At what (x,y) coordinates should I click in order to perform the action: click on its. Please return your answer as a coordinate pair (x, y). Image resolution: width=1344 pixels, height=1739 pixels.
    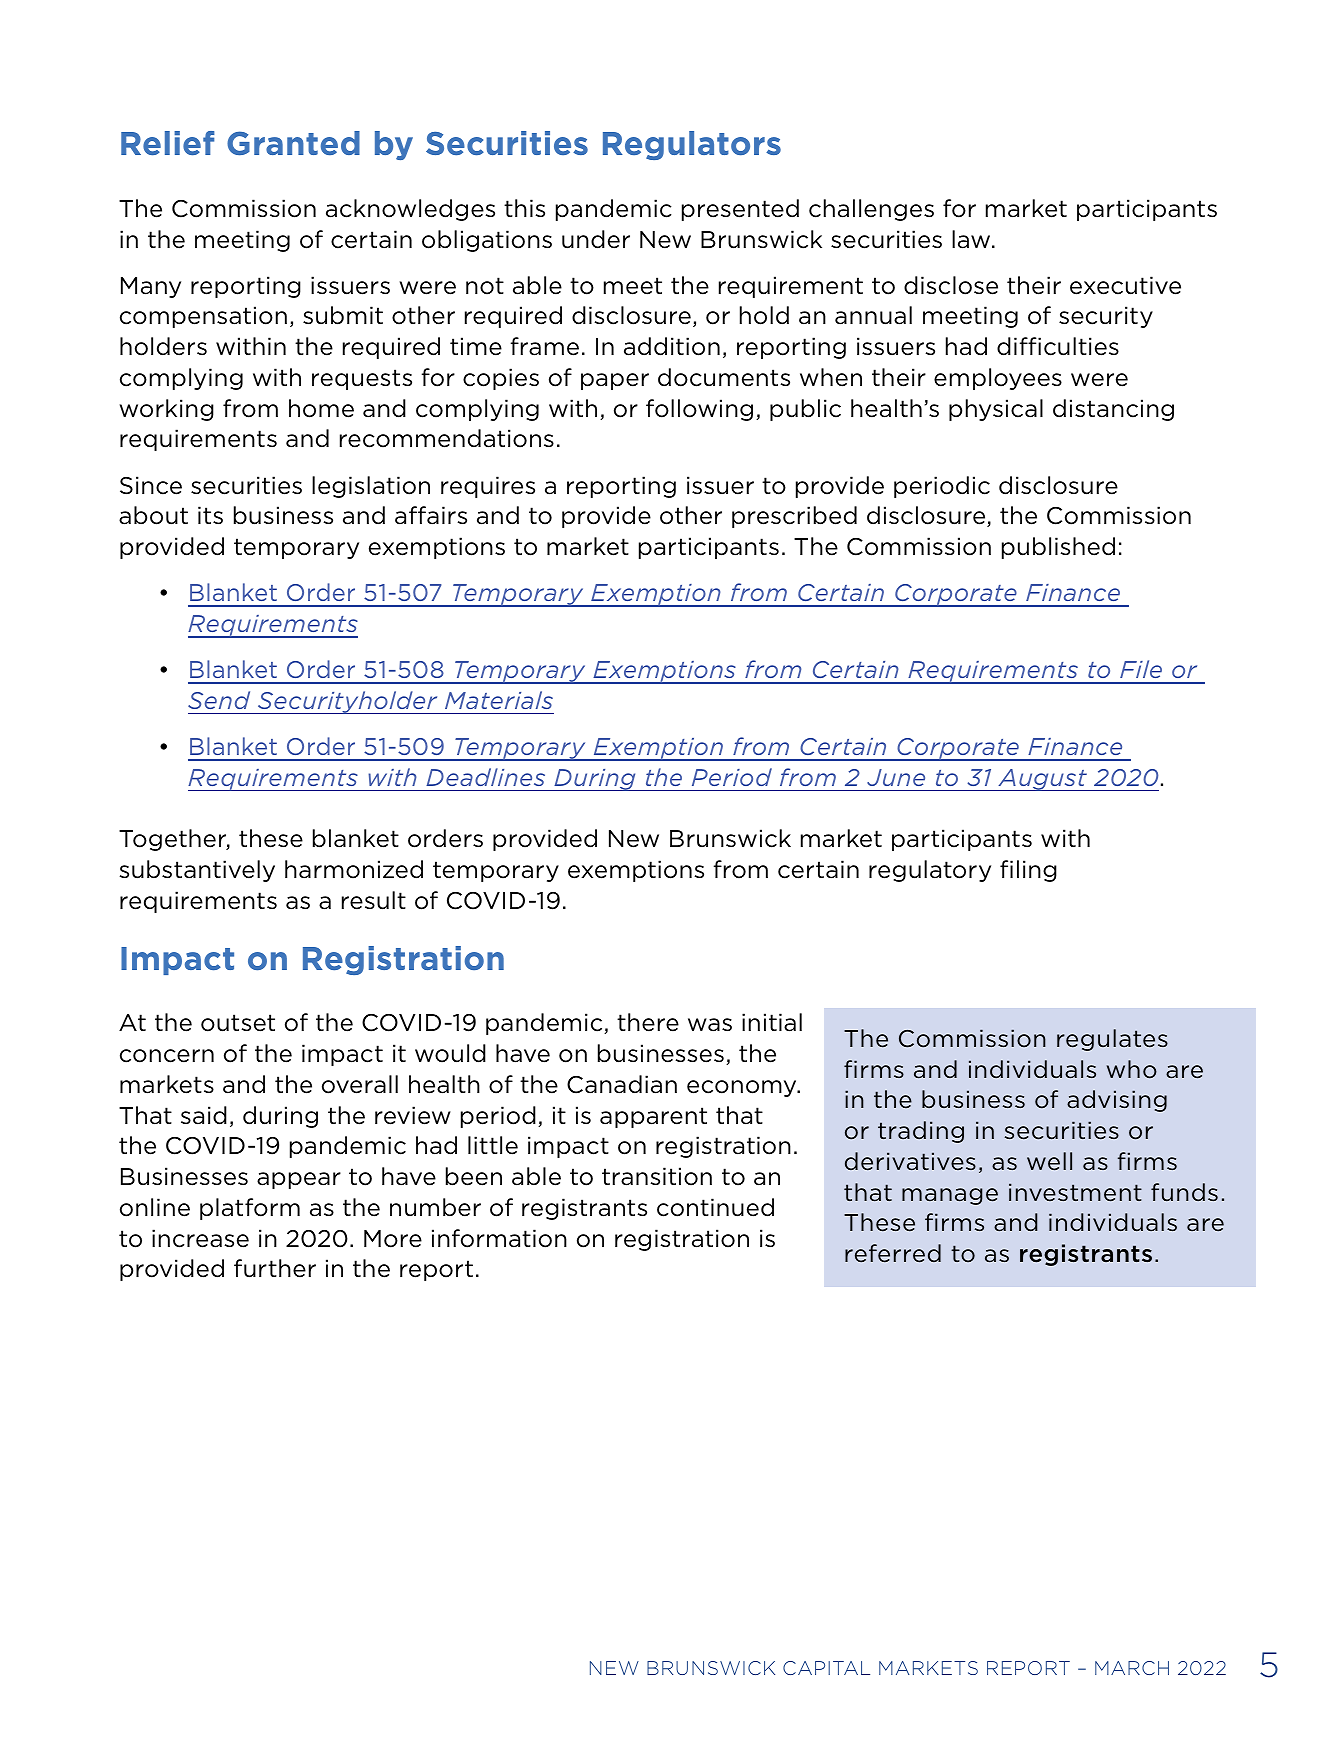
    Looking at the image, I should click on (210, 515).
